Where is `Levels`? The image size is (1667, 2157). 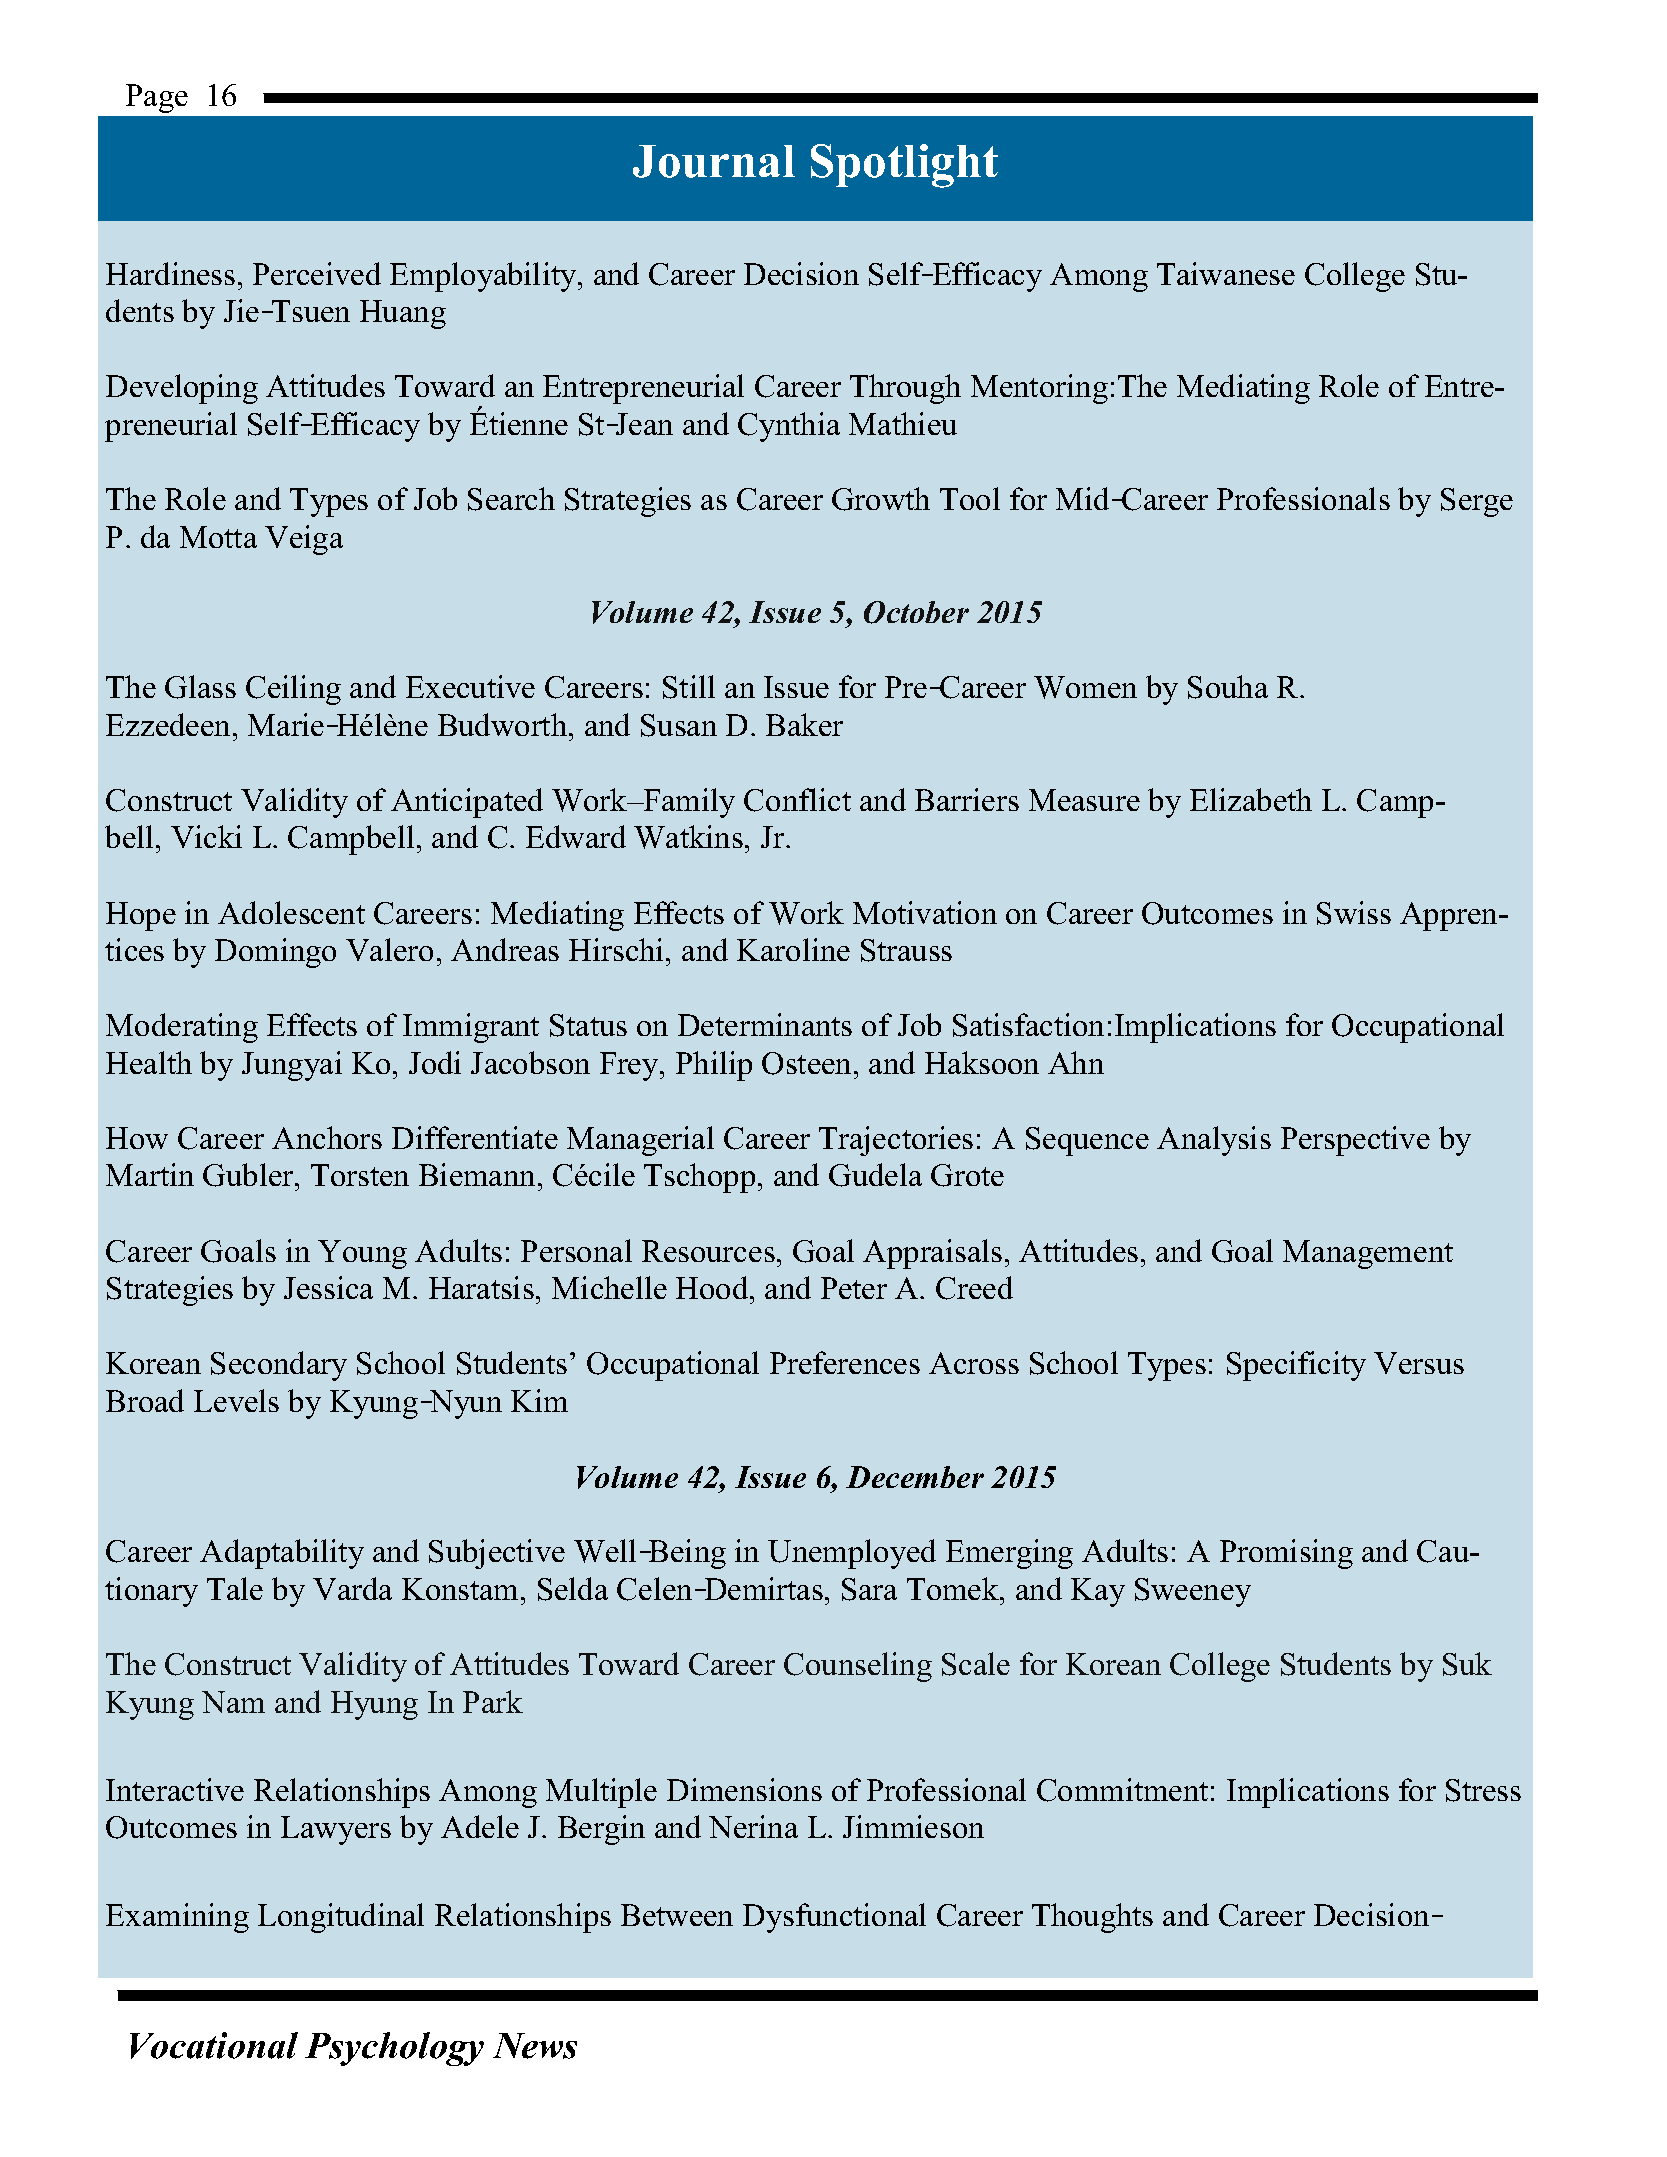
Levels is located at coordinates (236, 1400).
